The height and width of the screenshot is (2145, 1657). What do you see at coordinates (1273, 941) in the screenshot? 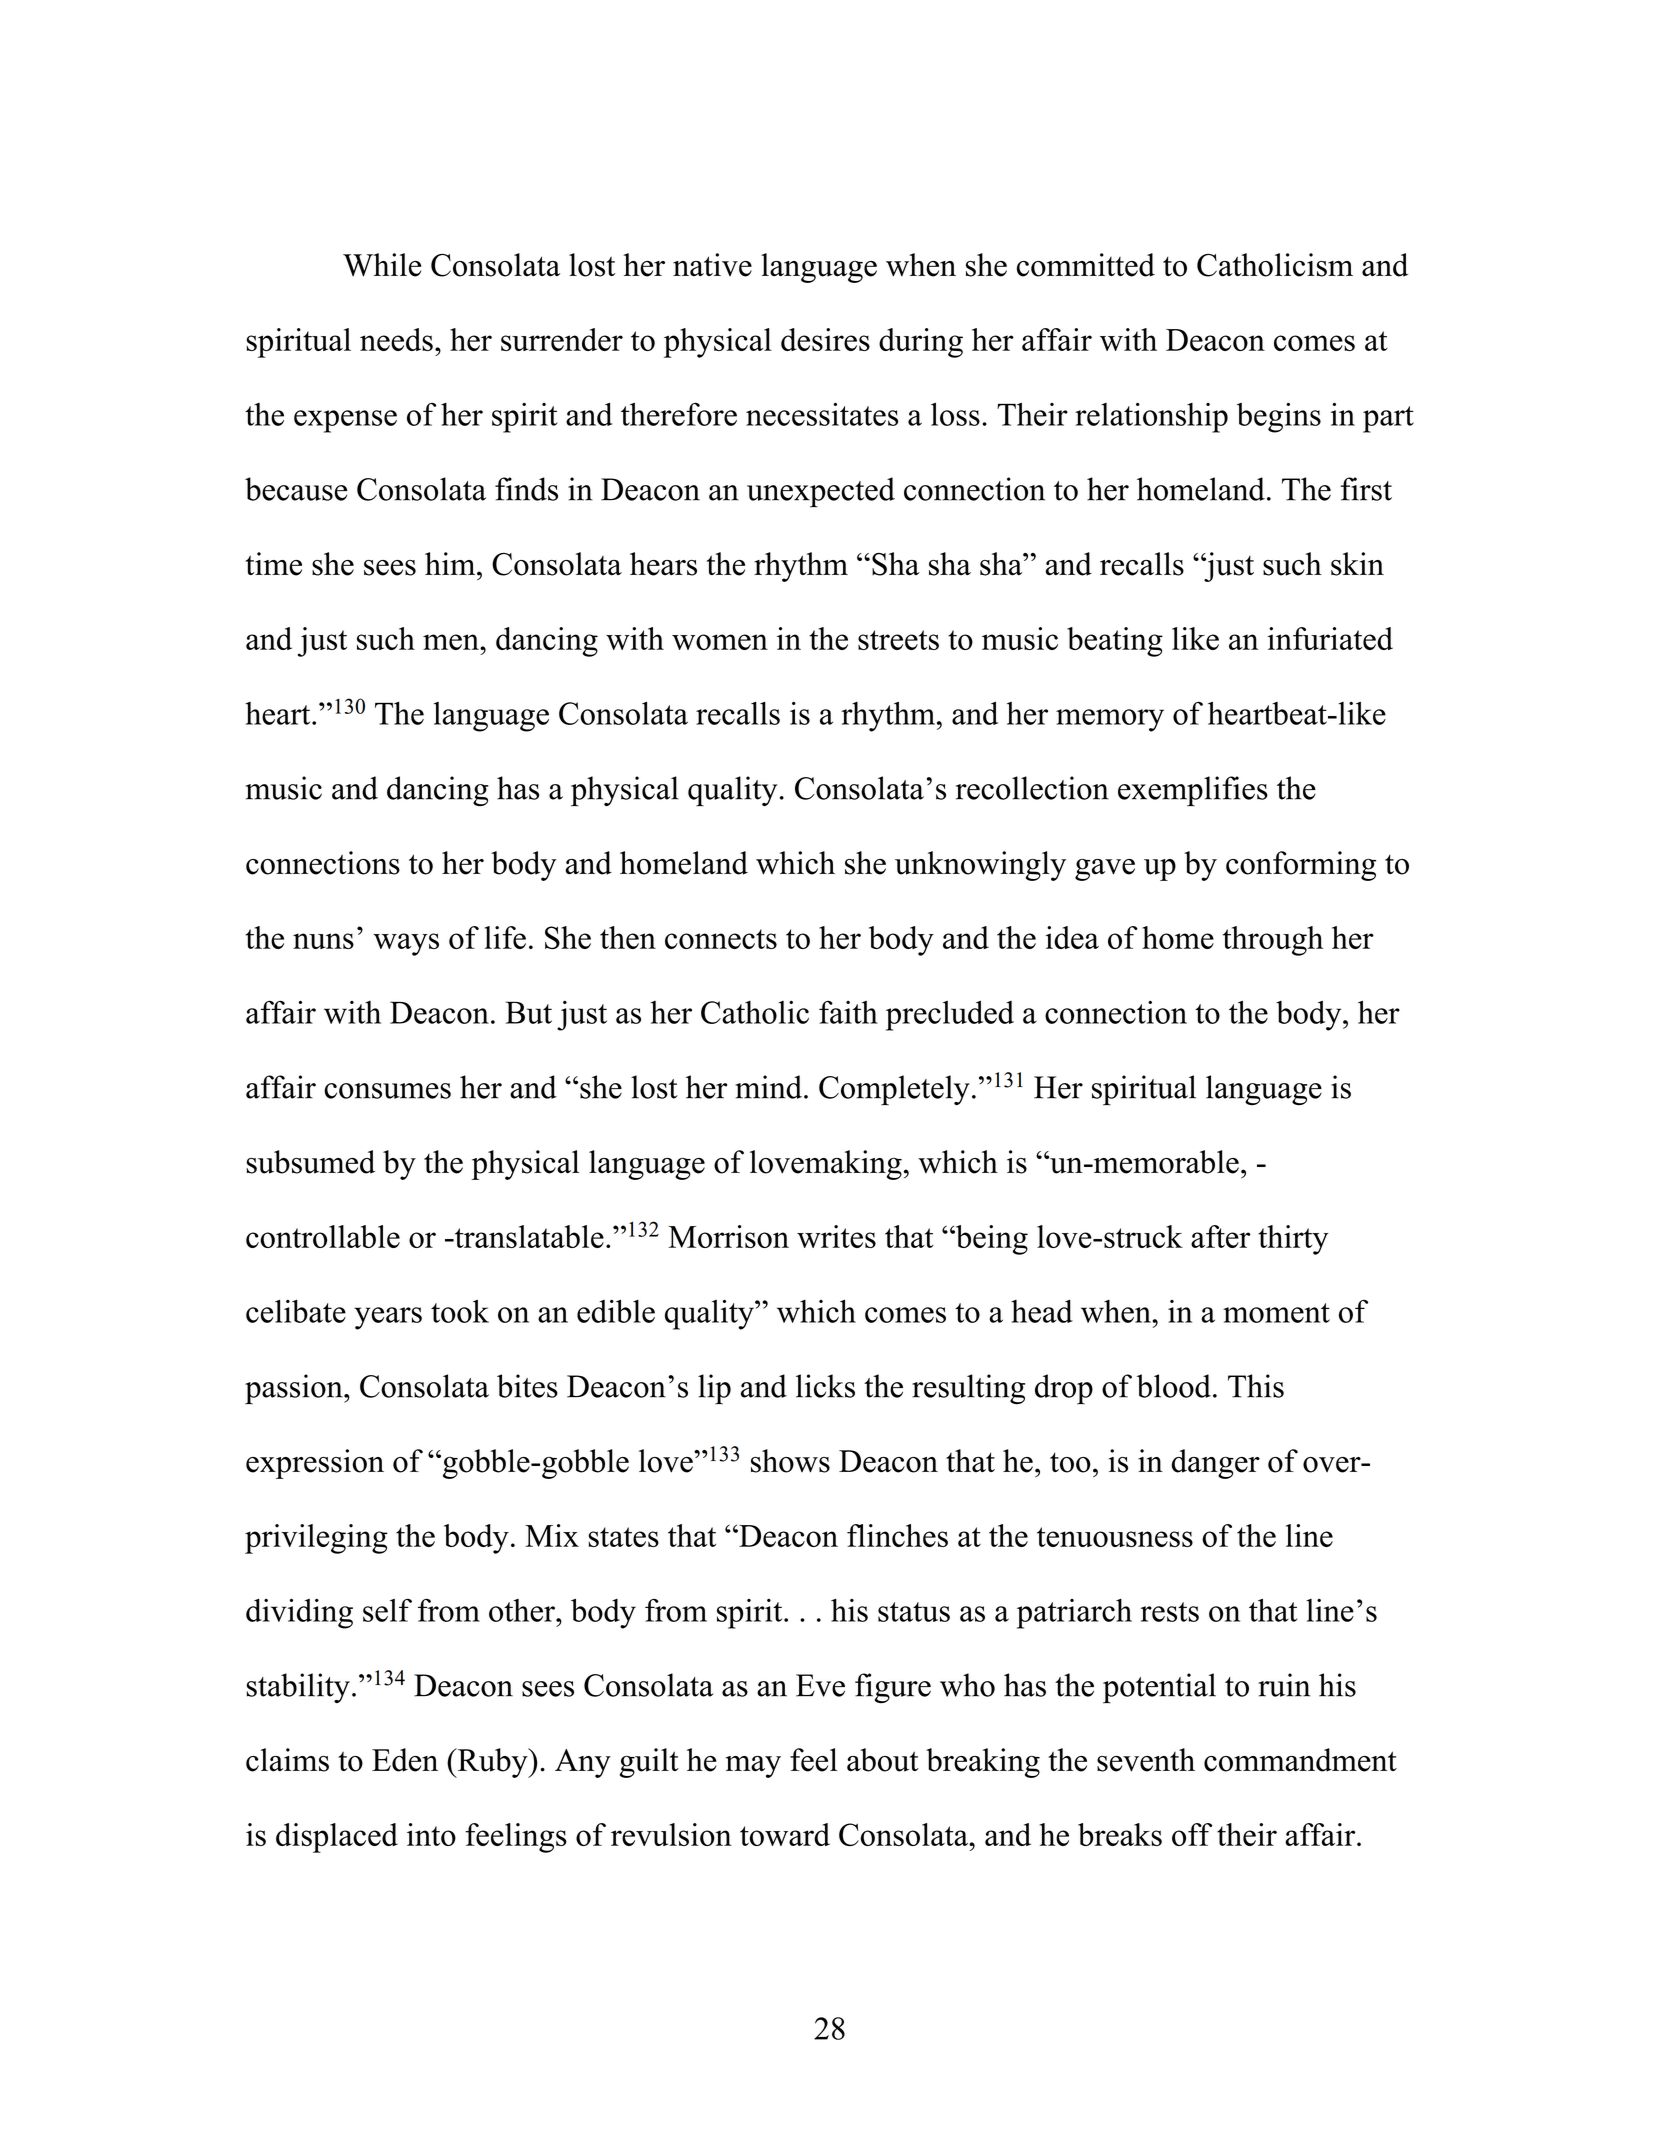
I see `through` at bounding box center [1273, 941].
